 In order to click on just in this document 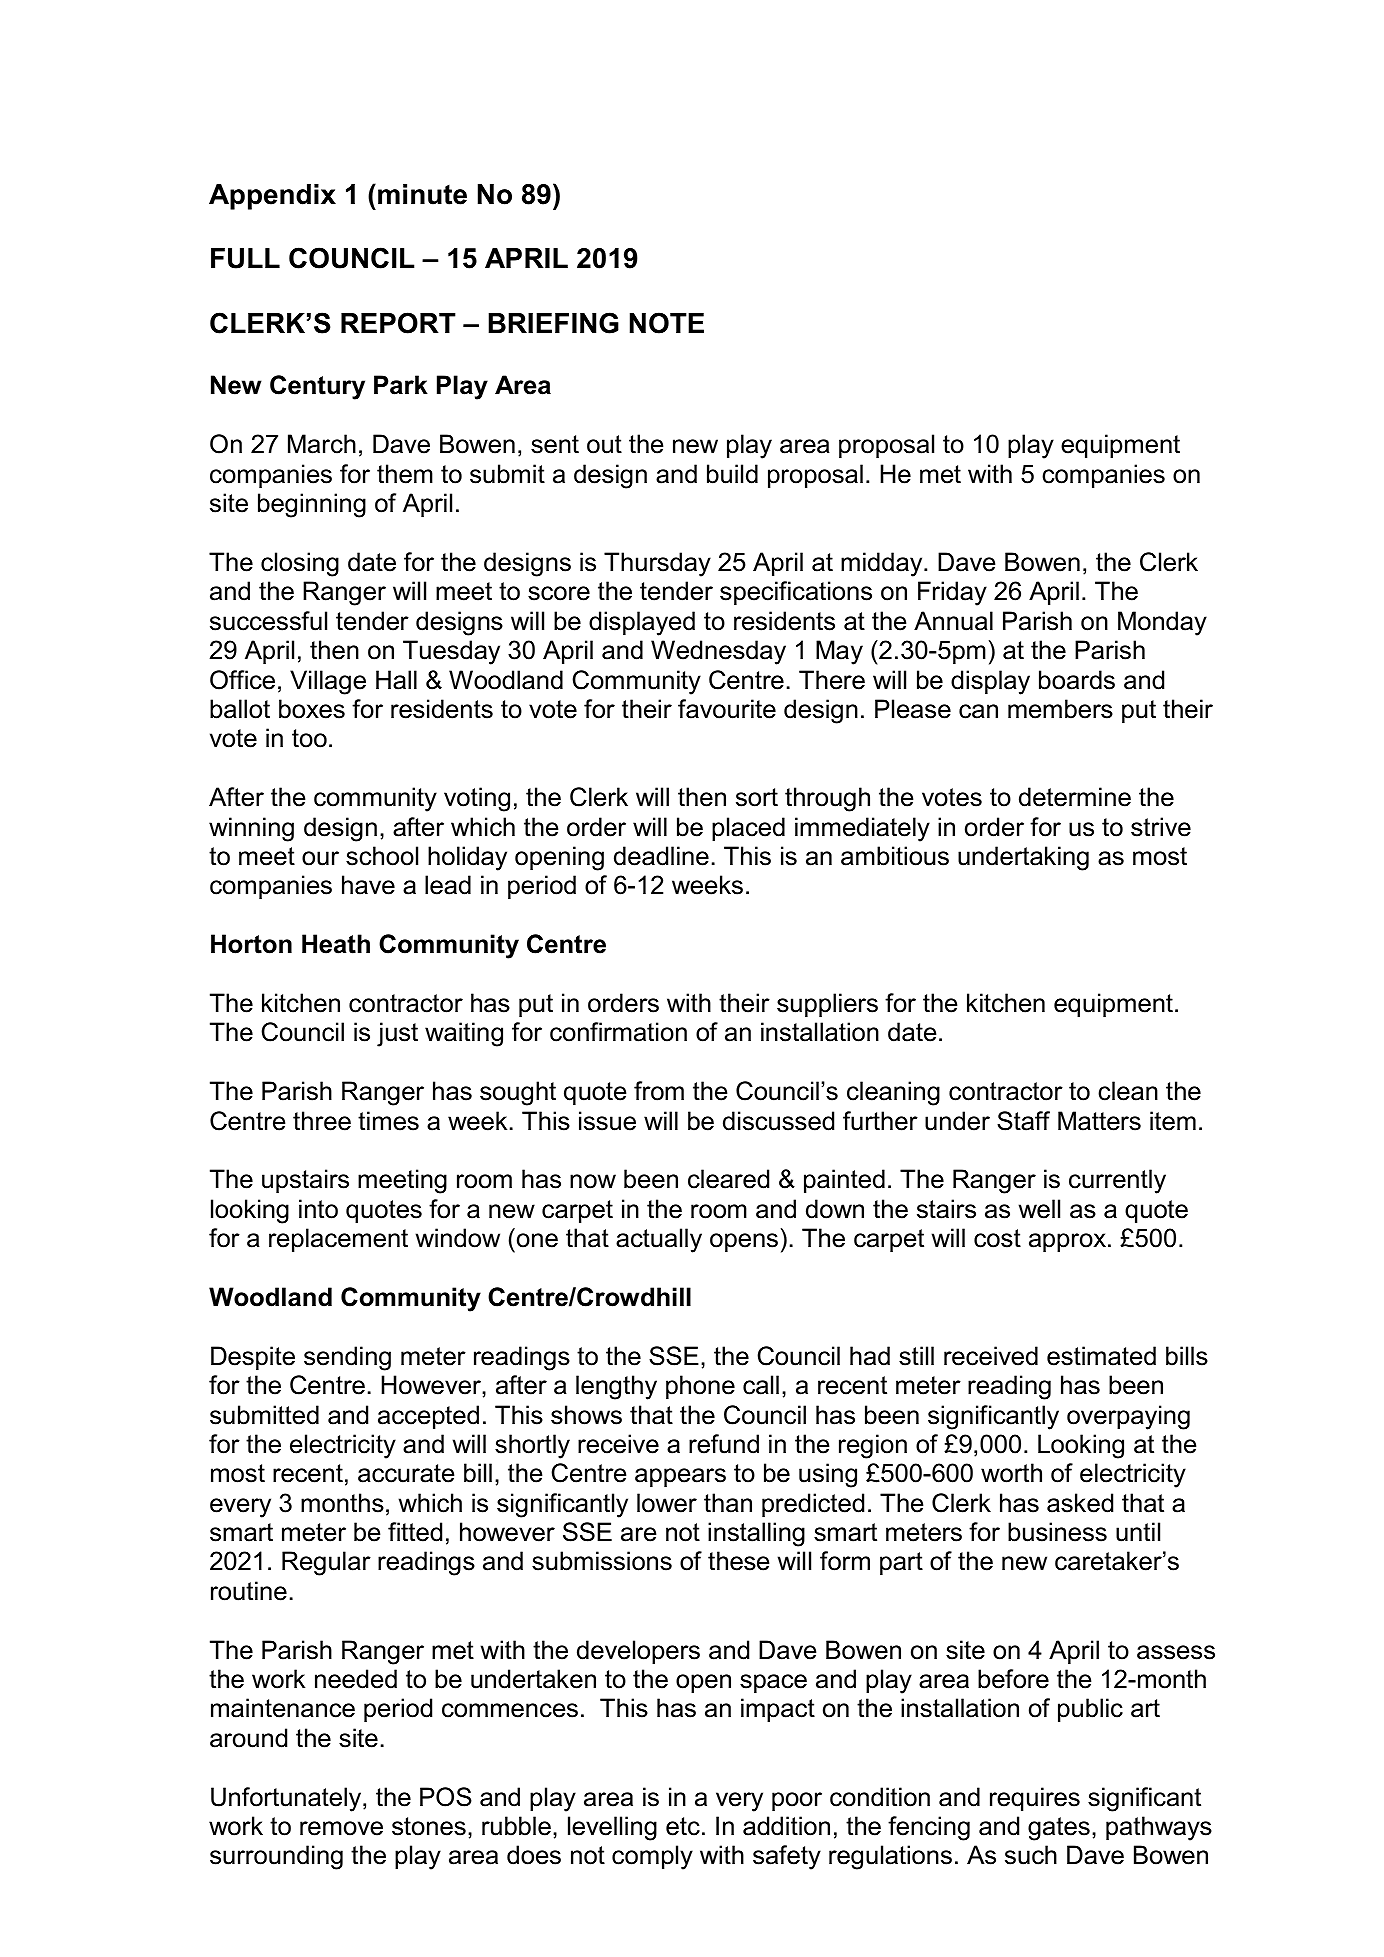, I will do `click(397, 1034)`.
